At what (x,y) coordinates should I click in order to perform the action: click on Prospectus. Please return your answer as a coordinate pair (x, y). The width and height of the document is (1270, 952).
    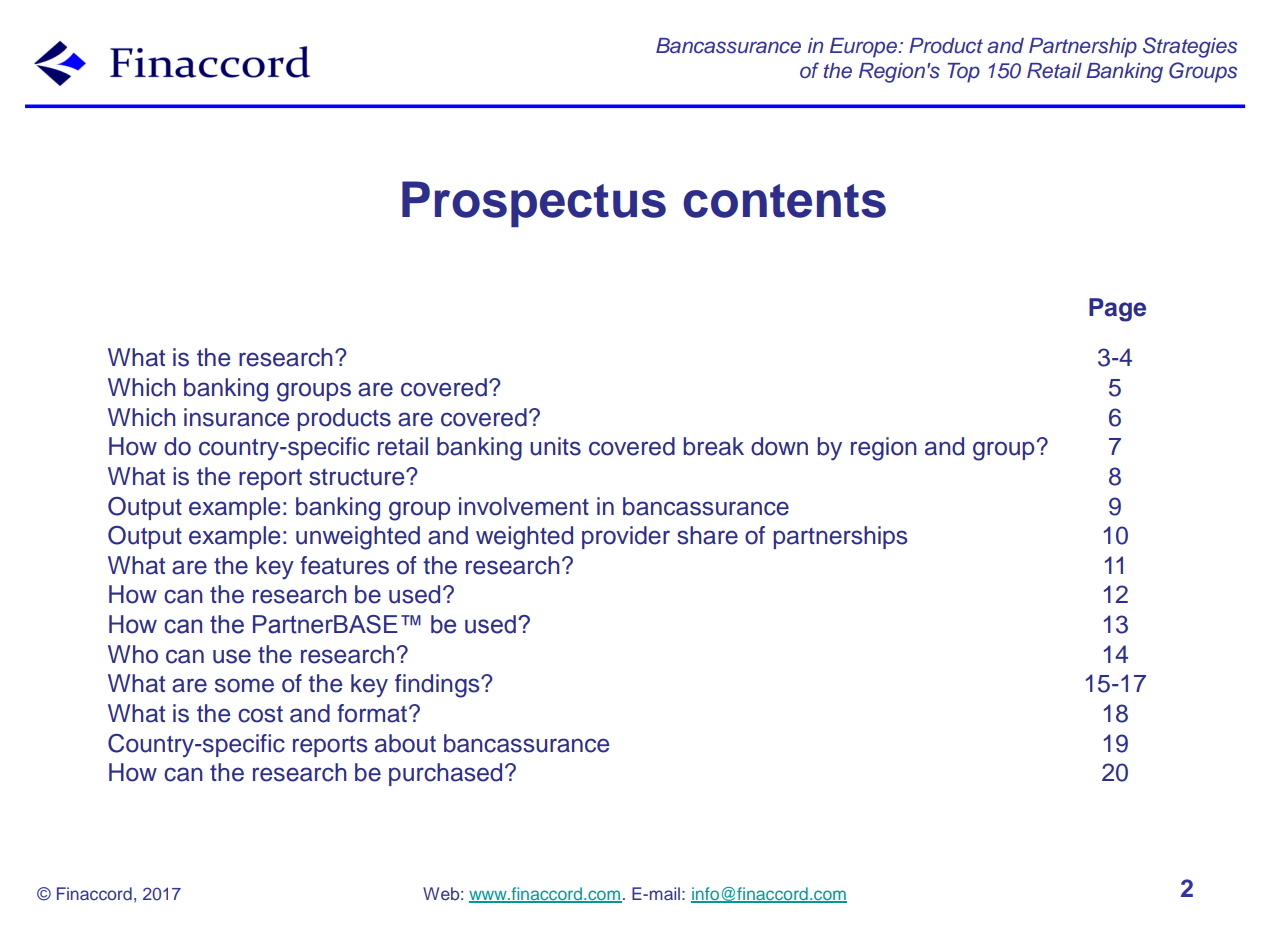
    Looking at the image, I should click on (534, 204).
